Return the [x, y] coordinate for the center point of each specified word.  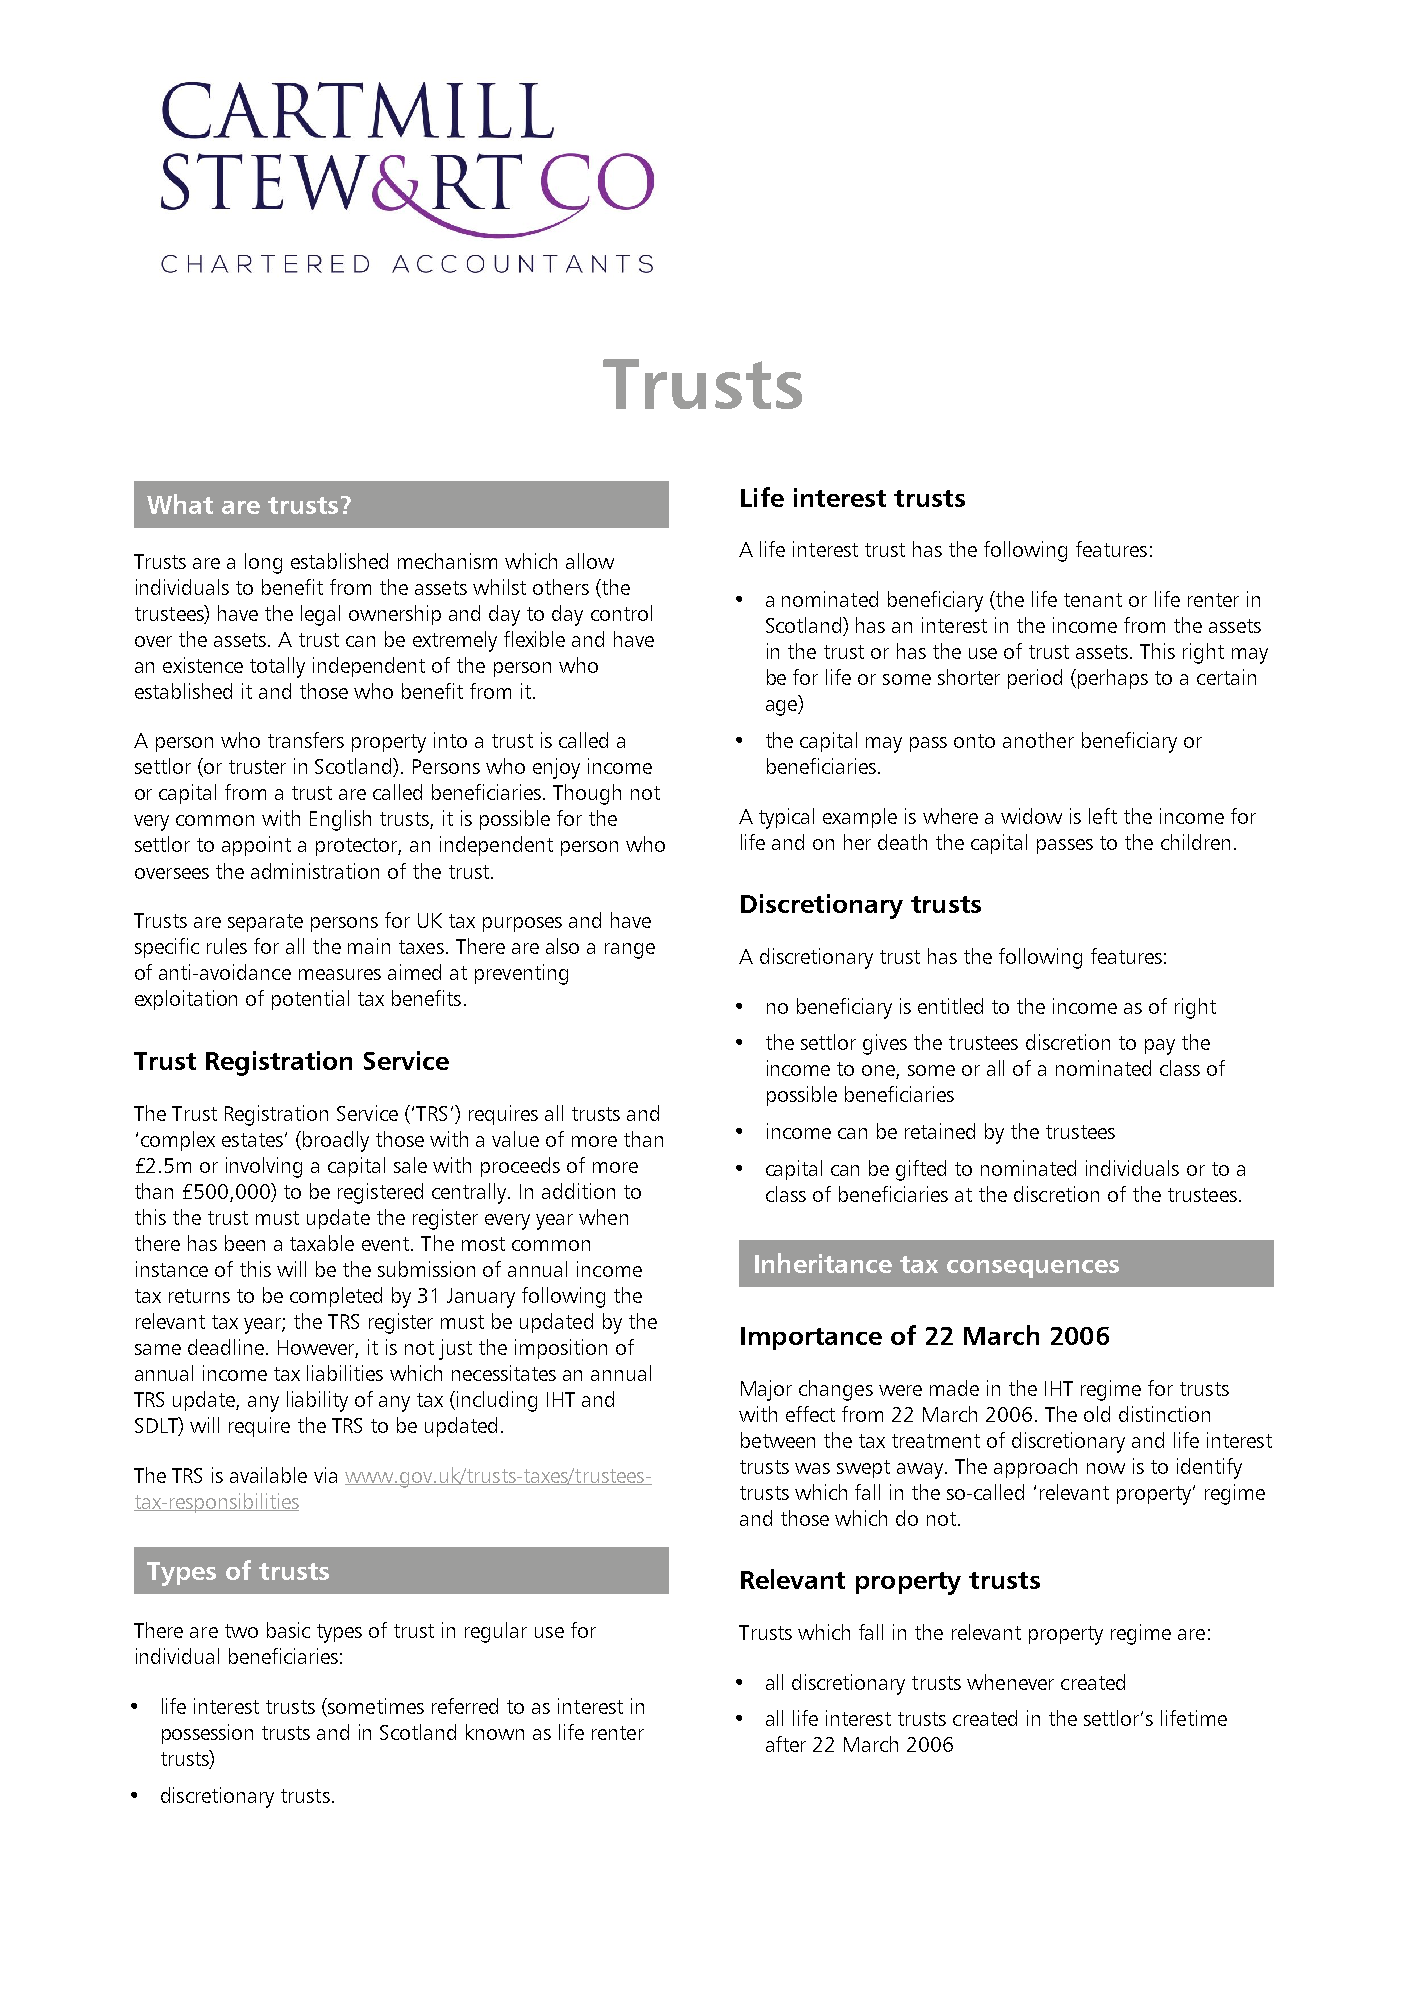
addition [578, 1191]
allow [590, 561]
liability [317, 1401]
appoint [256, 846]
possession [207, 1734]
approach [1035, 1468]
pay [1160, 1047]
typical [786, 818]
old [1097, 1414]
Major [766, 1390]
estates [252, 1140]
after [786, 1744]
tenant [1093, 600]
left [1103, 816]
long [263, 563]
